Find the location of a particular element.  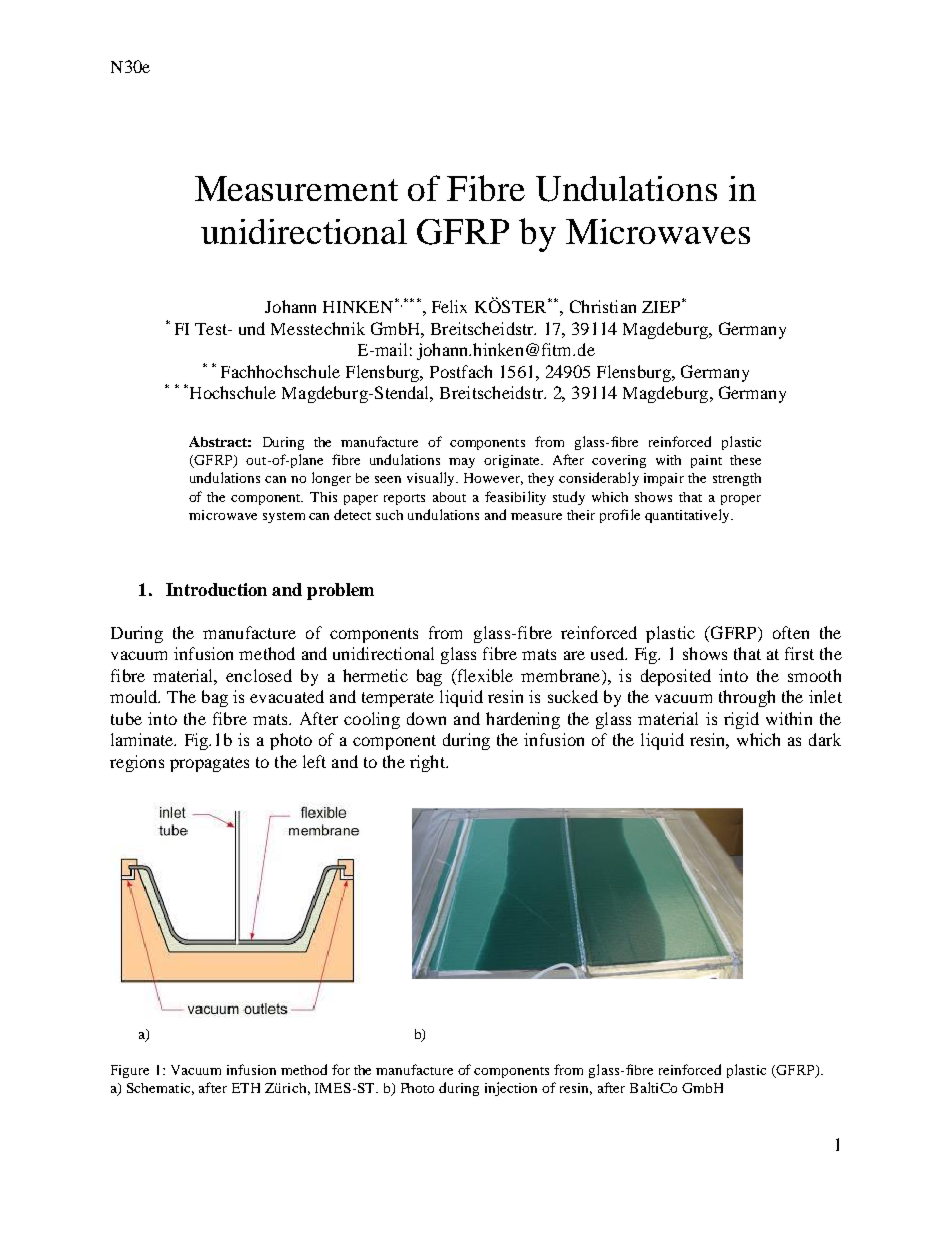

Introduction is located at coordinates (216, 589).
